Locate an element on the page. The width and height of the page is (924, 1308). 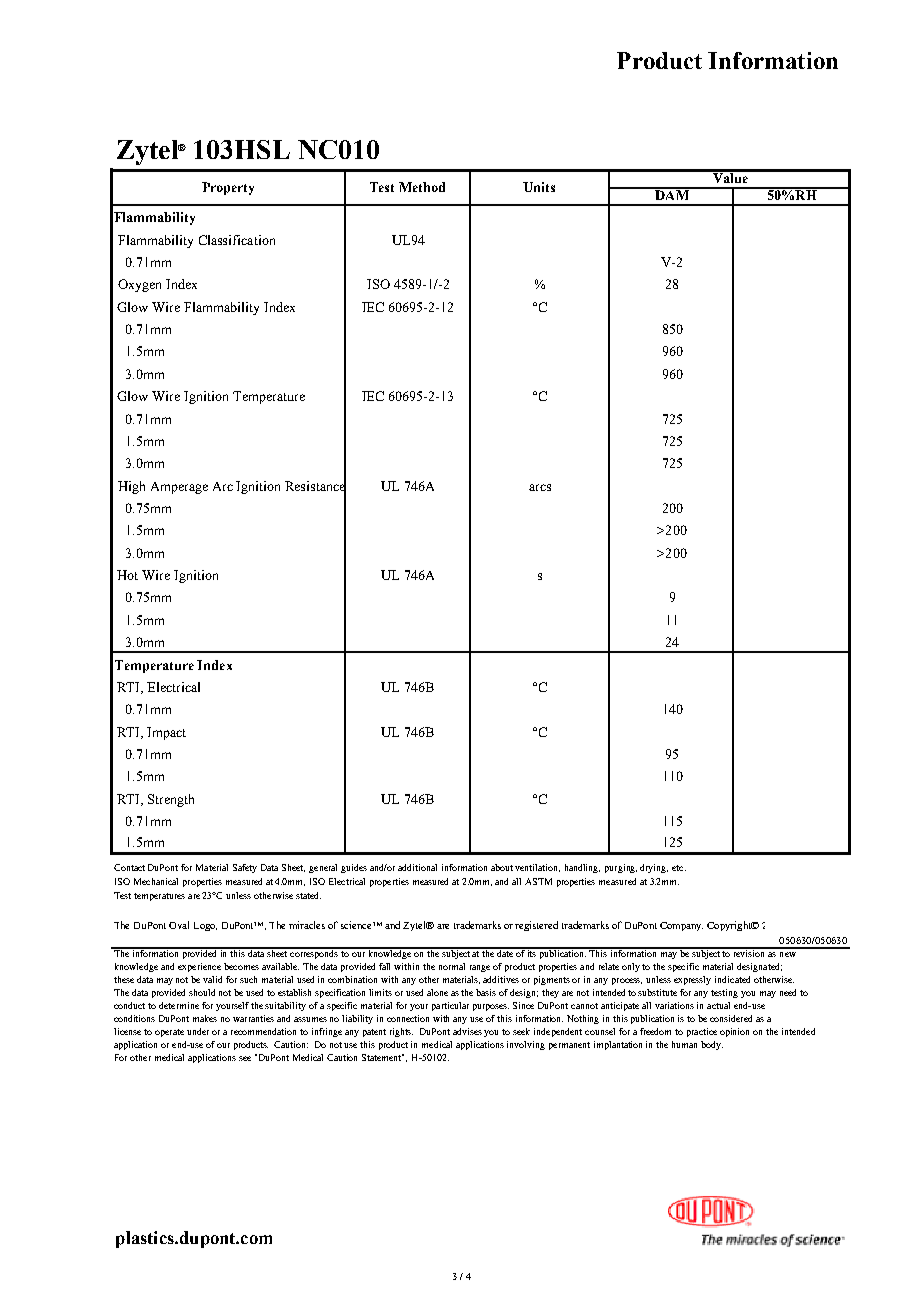
Property is located at coordinates (228, 188).
